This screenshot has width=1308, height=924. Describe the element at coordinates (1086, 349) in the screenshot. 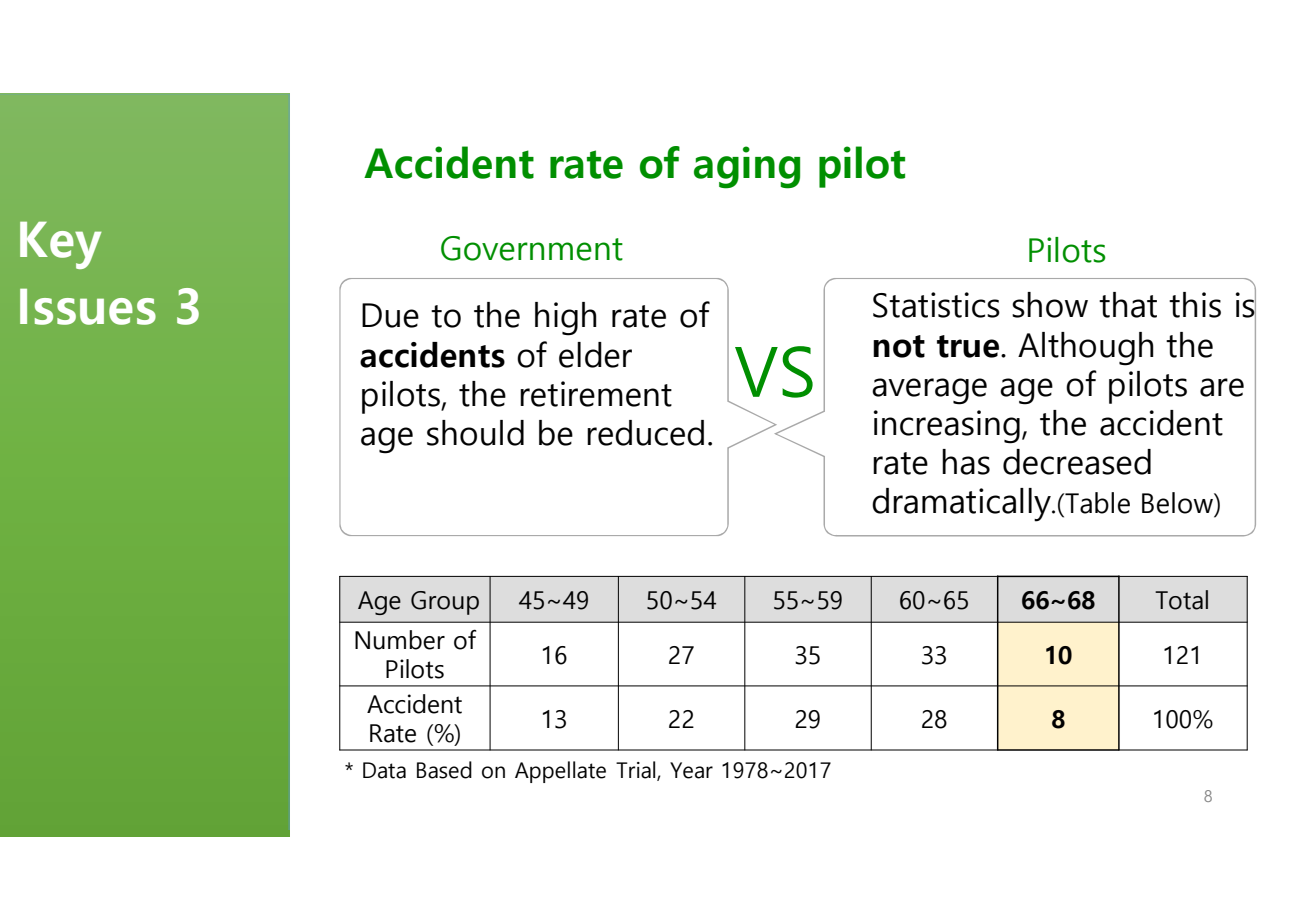

I see `Although` at that location.
